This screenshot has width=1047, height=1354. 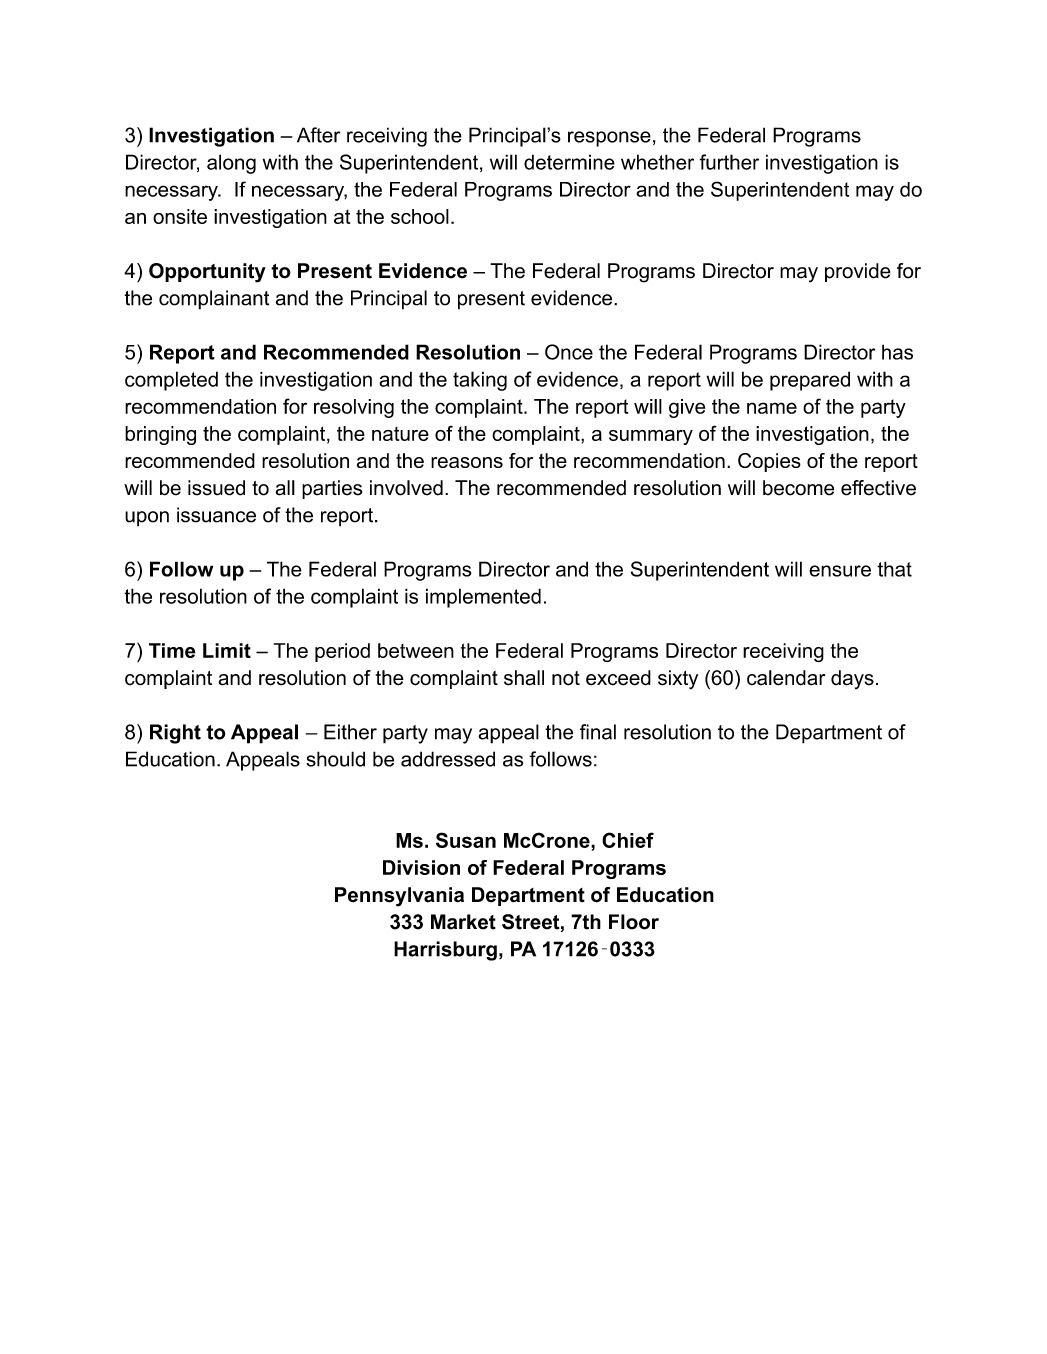 I want to click on issuance, so click(x=216, y=515).
